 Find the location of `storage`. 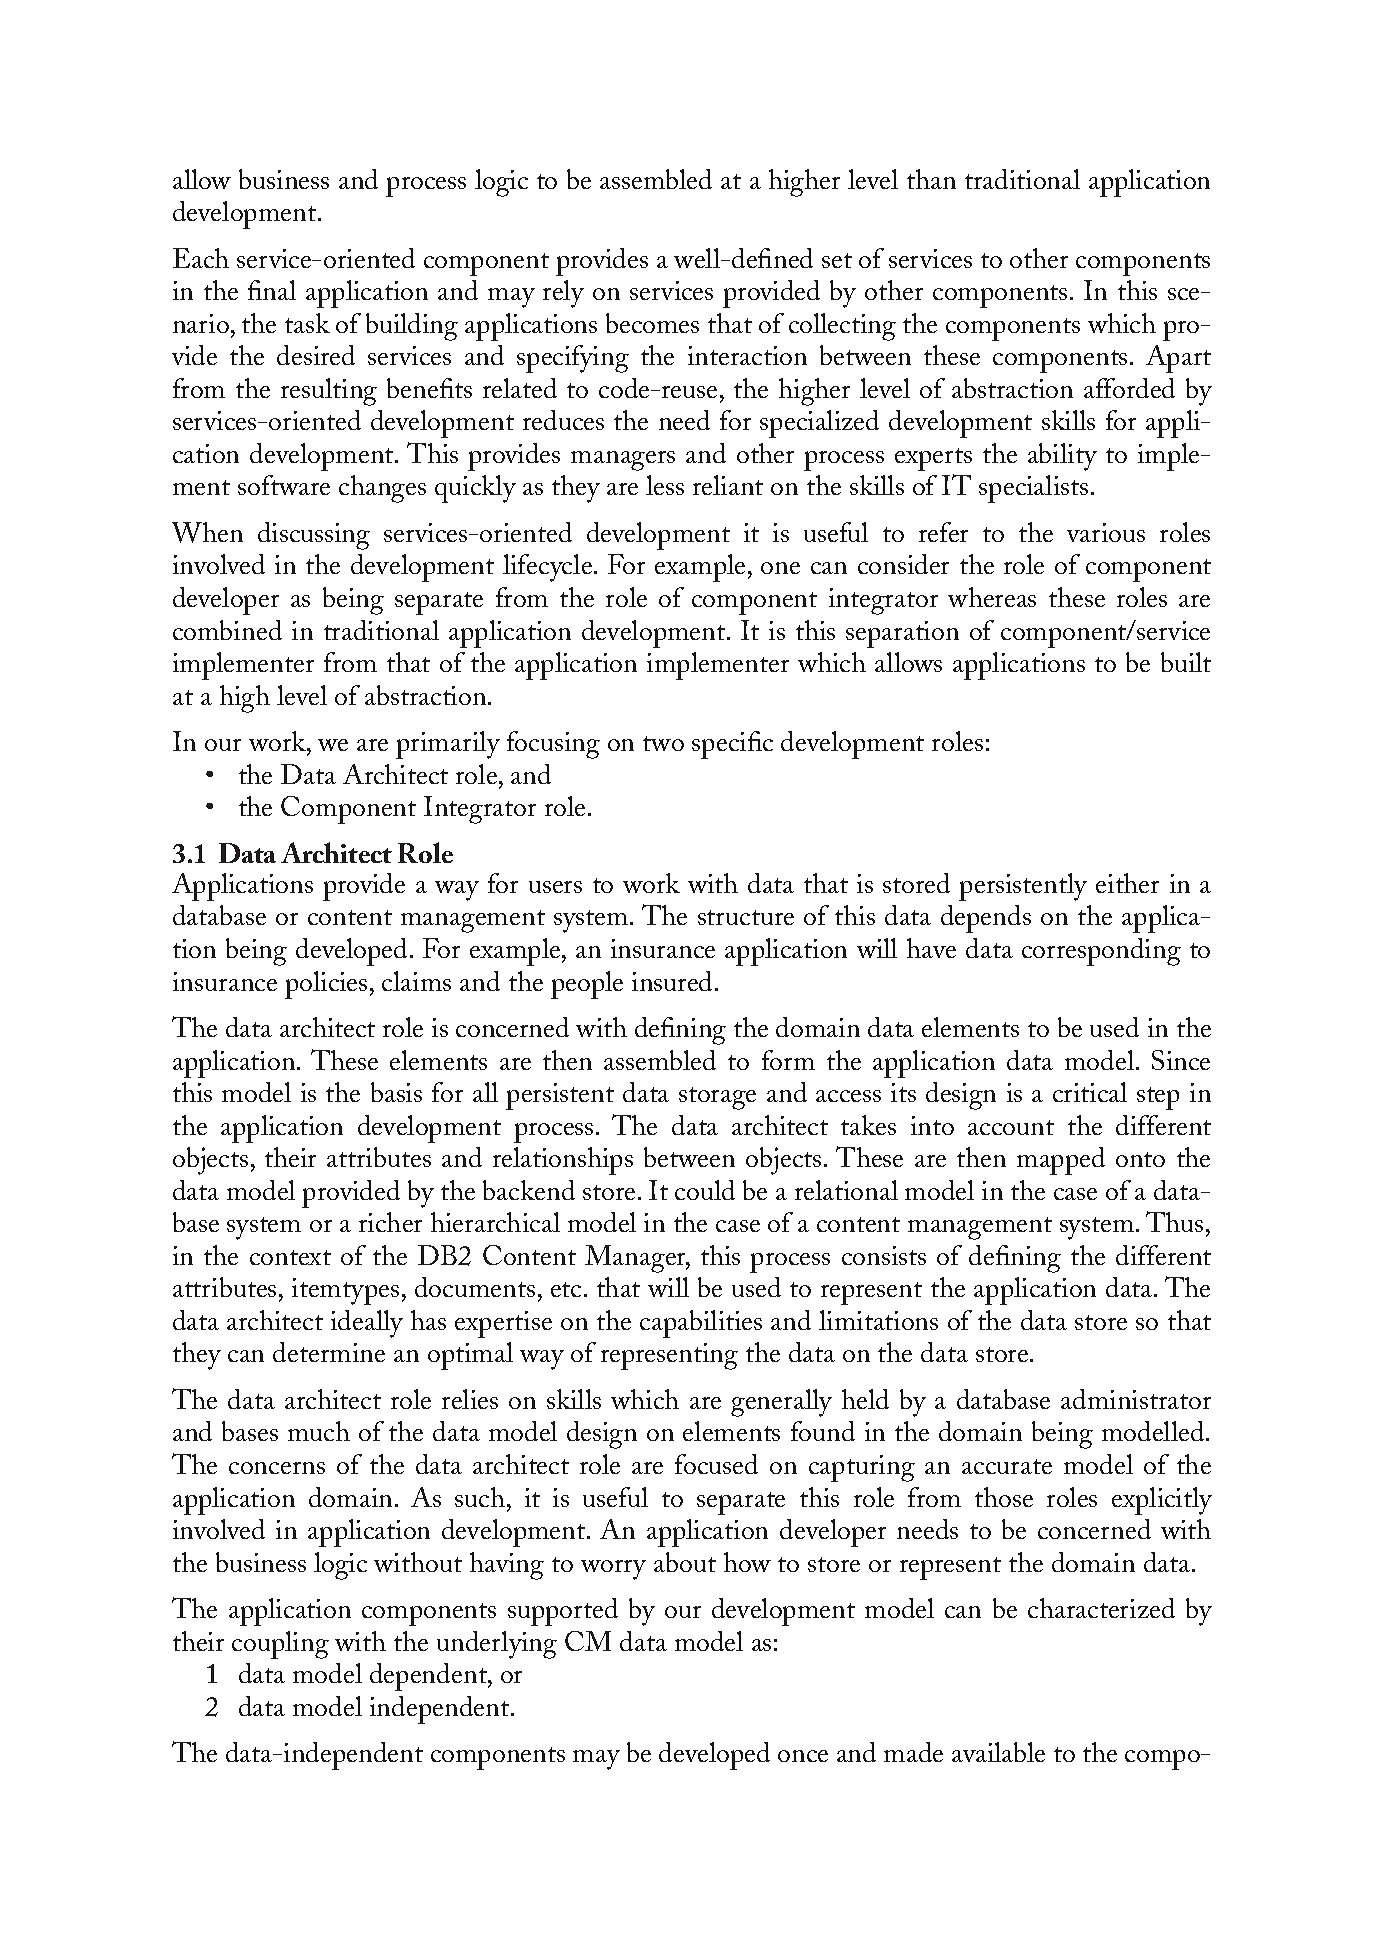

storage is located at coordinates (717, 1098).
